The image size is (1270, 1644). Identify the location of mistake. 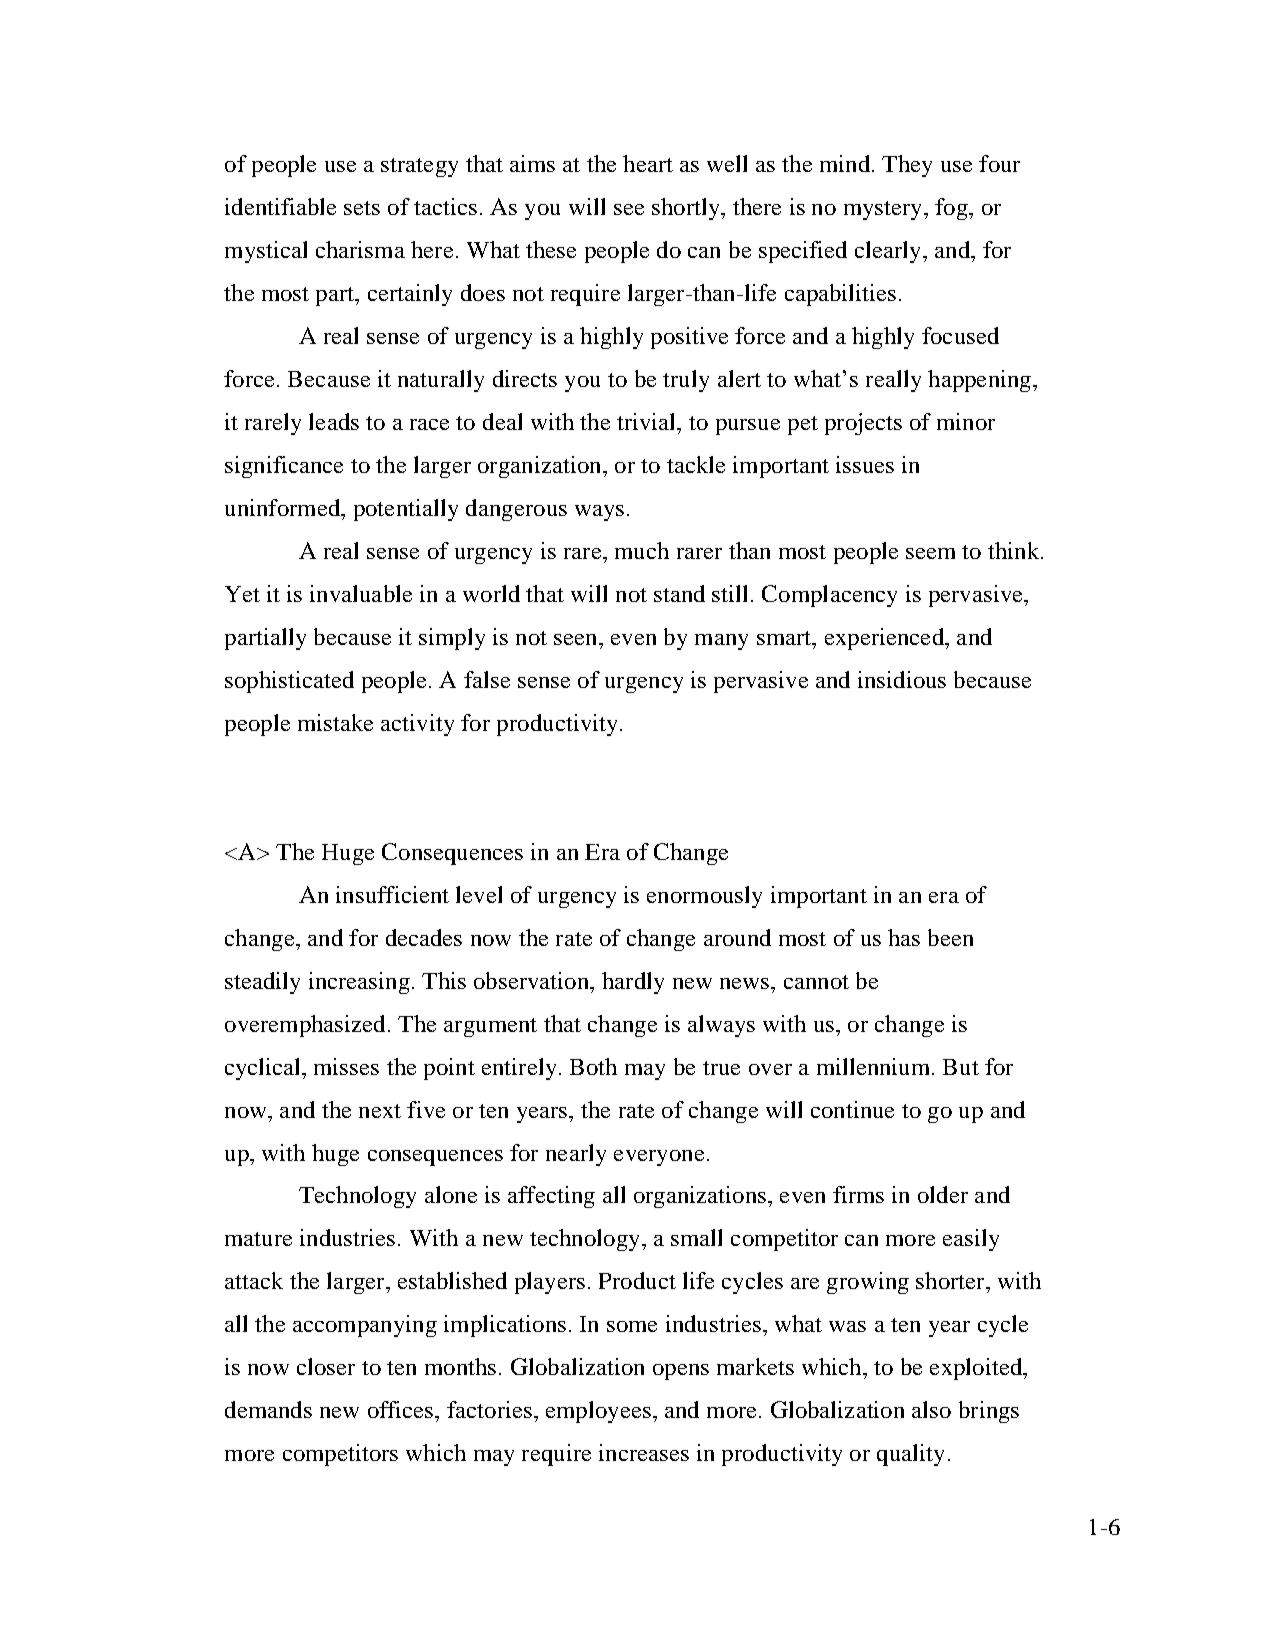
(335, 722).
